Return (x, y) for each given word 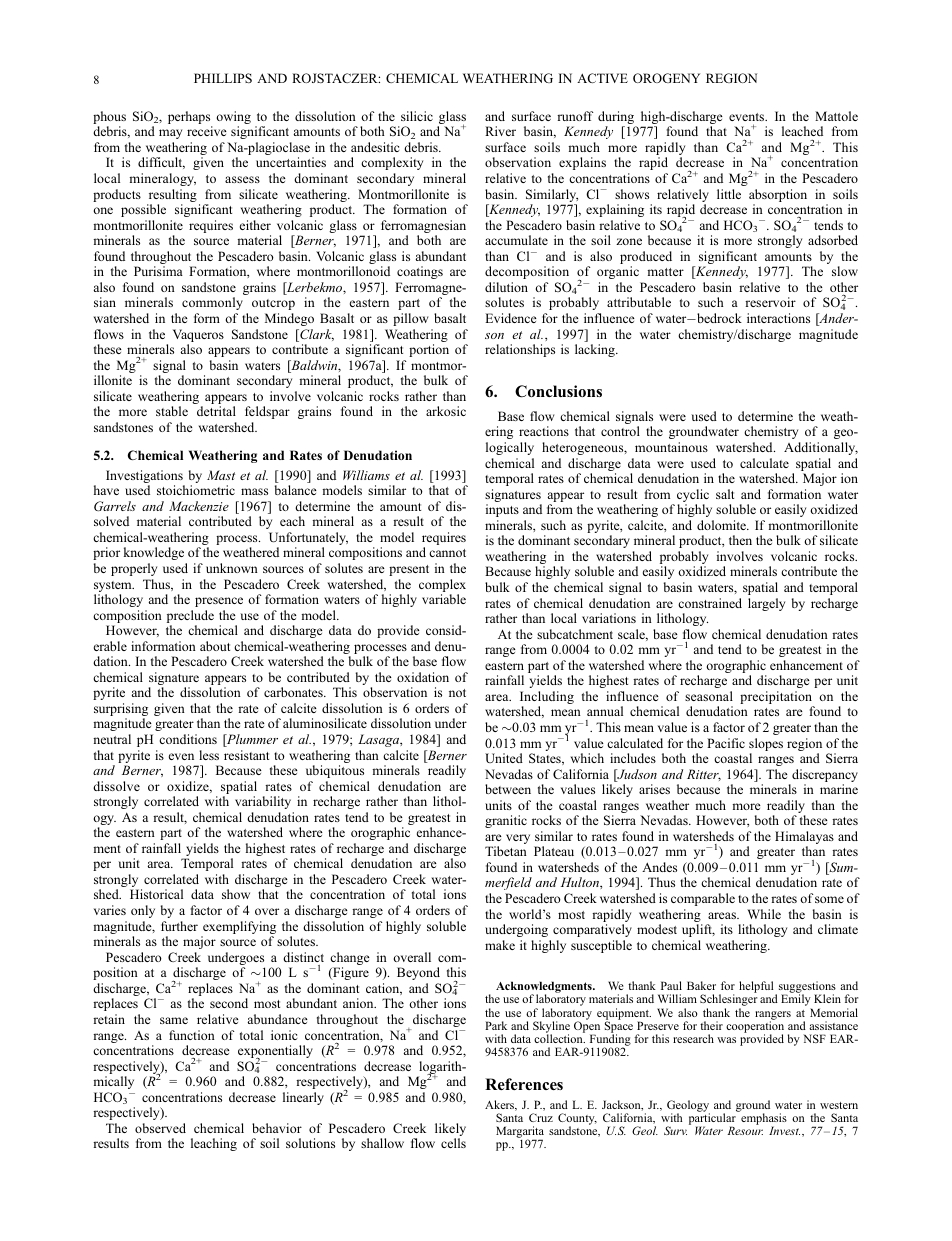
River (500, 131)
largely (766, 604)
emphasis (763, 1119)
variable (444, 599)
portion (429, 350)
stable (172, 411)
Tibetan (506, 851)
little (729, 194)
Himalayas (804, 839)
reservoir (770, 302)
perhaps (190, 119)
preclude (190, 618)
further (179, 926)
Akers (501, 1105)
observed (160, 1128)
